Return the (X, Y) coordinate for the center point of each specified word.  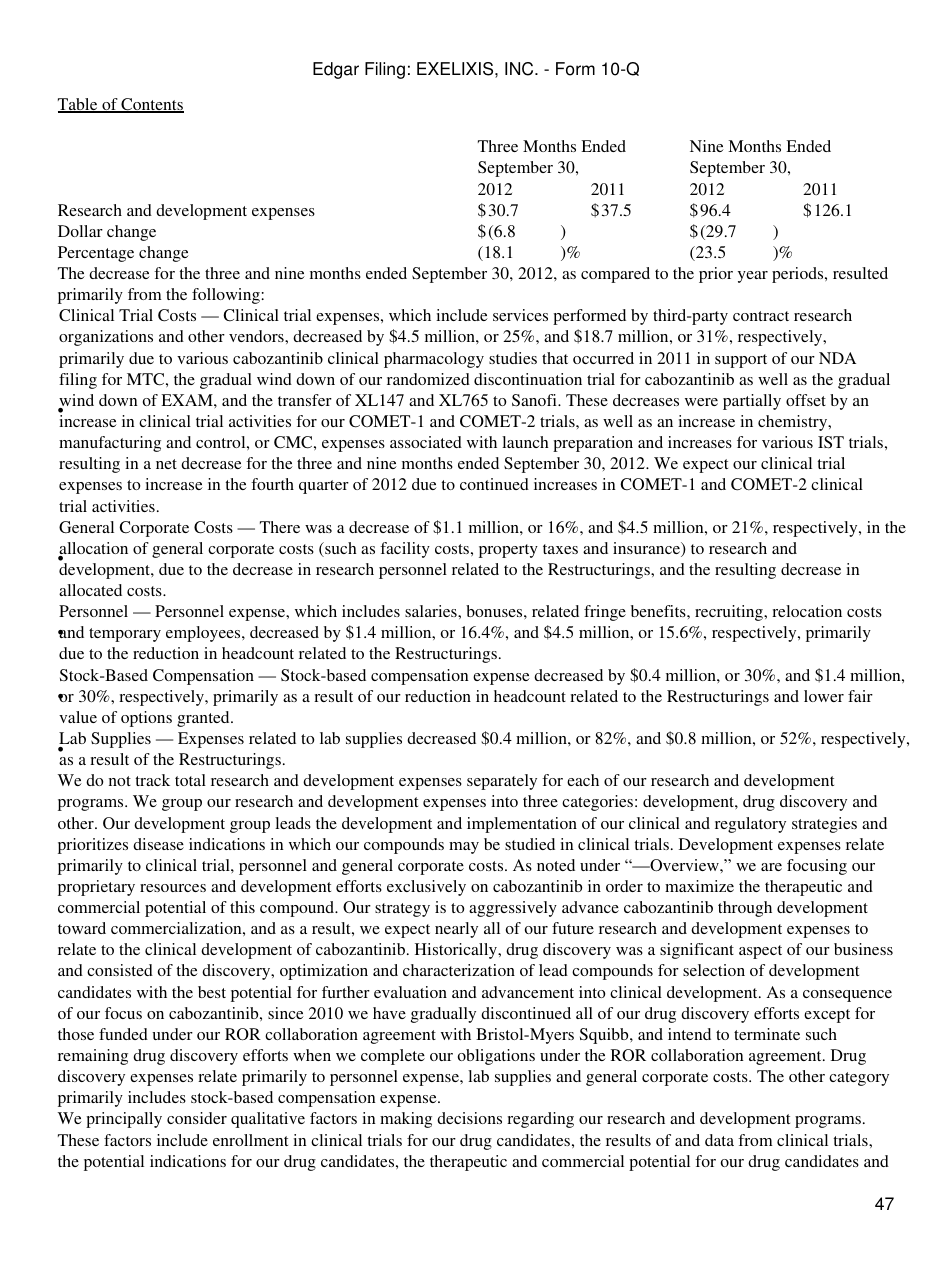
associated (426, 442)
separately (502, 782)
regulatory (750, 825)
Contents (151, 105)
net (166, 464)
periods (799, 275)
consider (197, 1118)
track (152, 780)
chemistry (794, 423)
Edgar (336, 70)
